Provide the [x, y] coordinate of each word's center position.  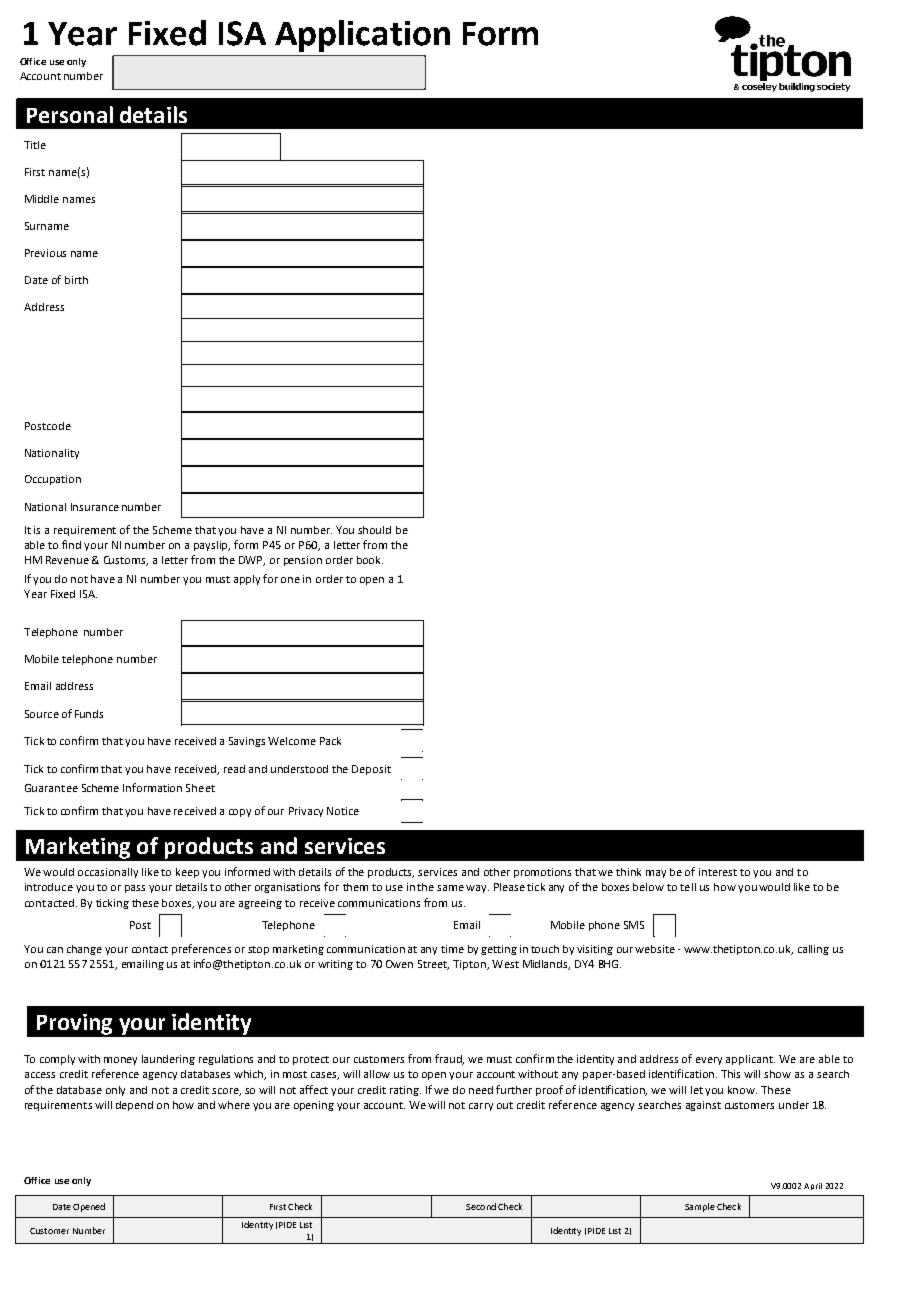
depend [134, 1106]
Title [35, 145]
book [370, 560]
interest [718, 872]
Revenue [67, 560]
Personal [70, 114]
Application [362, 36]
